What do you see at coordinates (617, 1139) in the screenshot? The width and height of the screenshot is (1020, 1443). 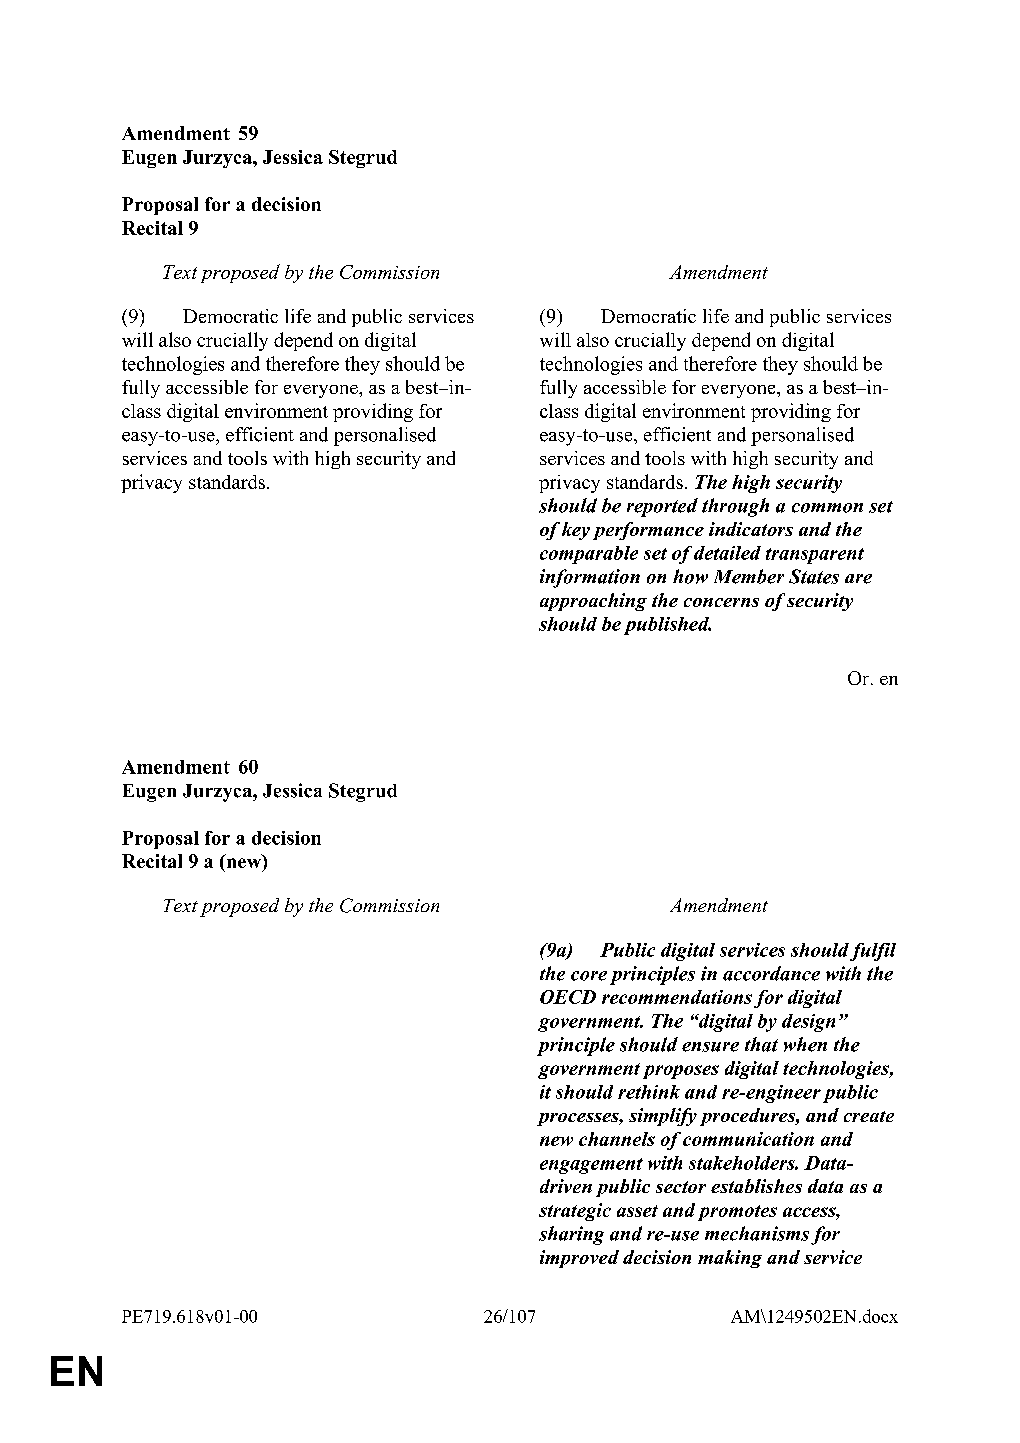 I see `channels` at bounding box center [617, 1139].
